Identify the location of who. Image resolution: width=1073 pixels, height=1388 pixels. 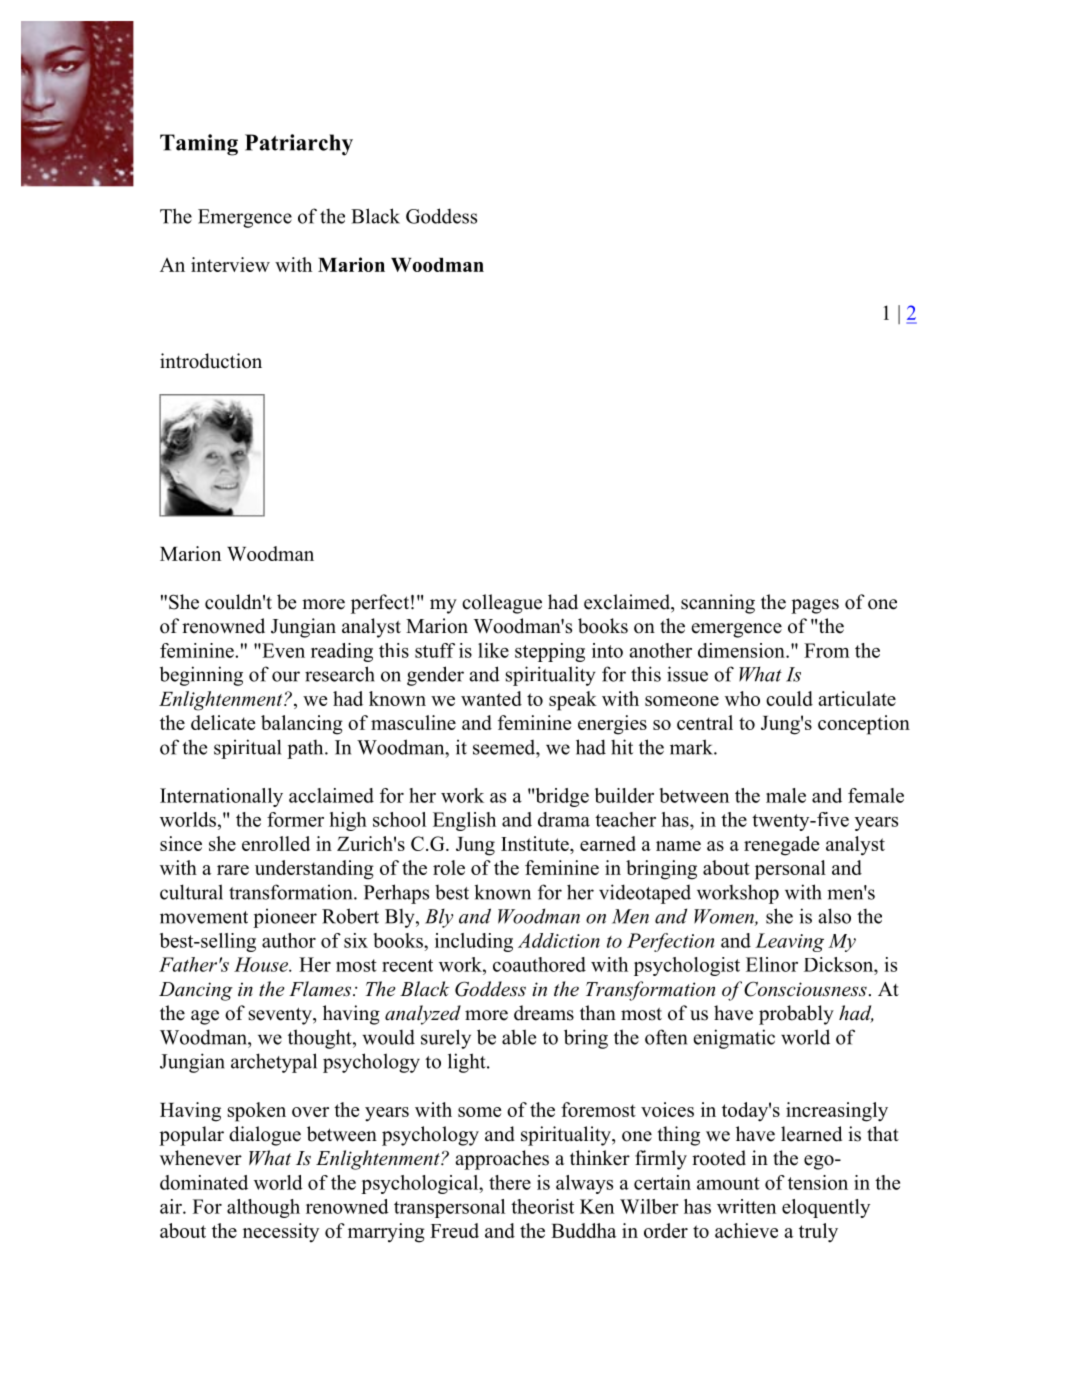
(742, 698).
